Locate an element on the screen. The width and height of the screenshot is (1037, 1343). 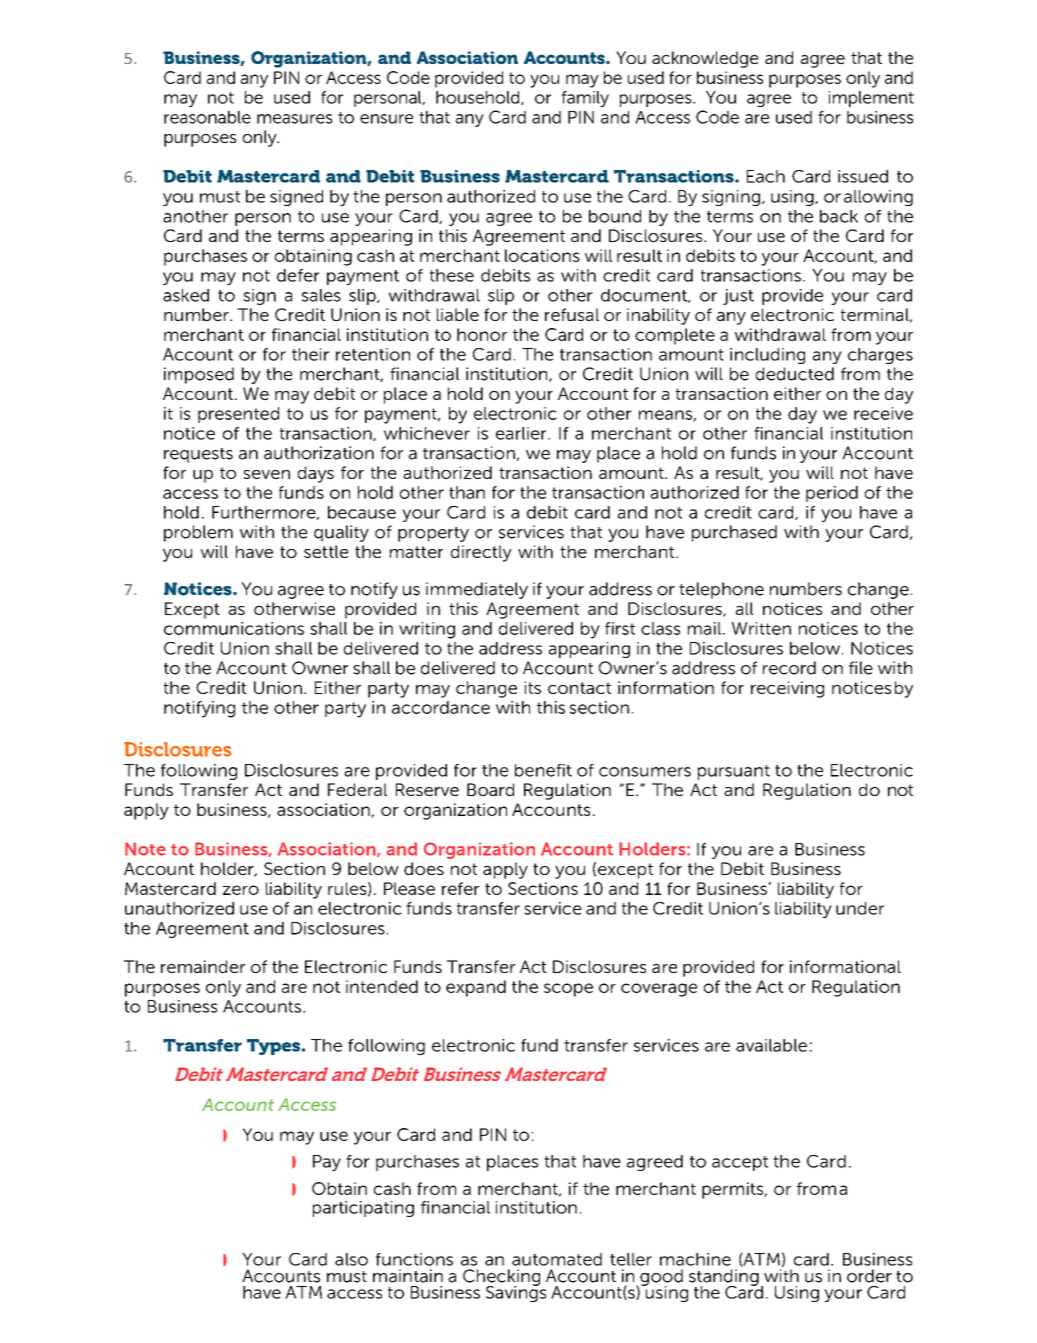
implement is located at coordinates (871, 99).
